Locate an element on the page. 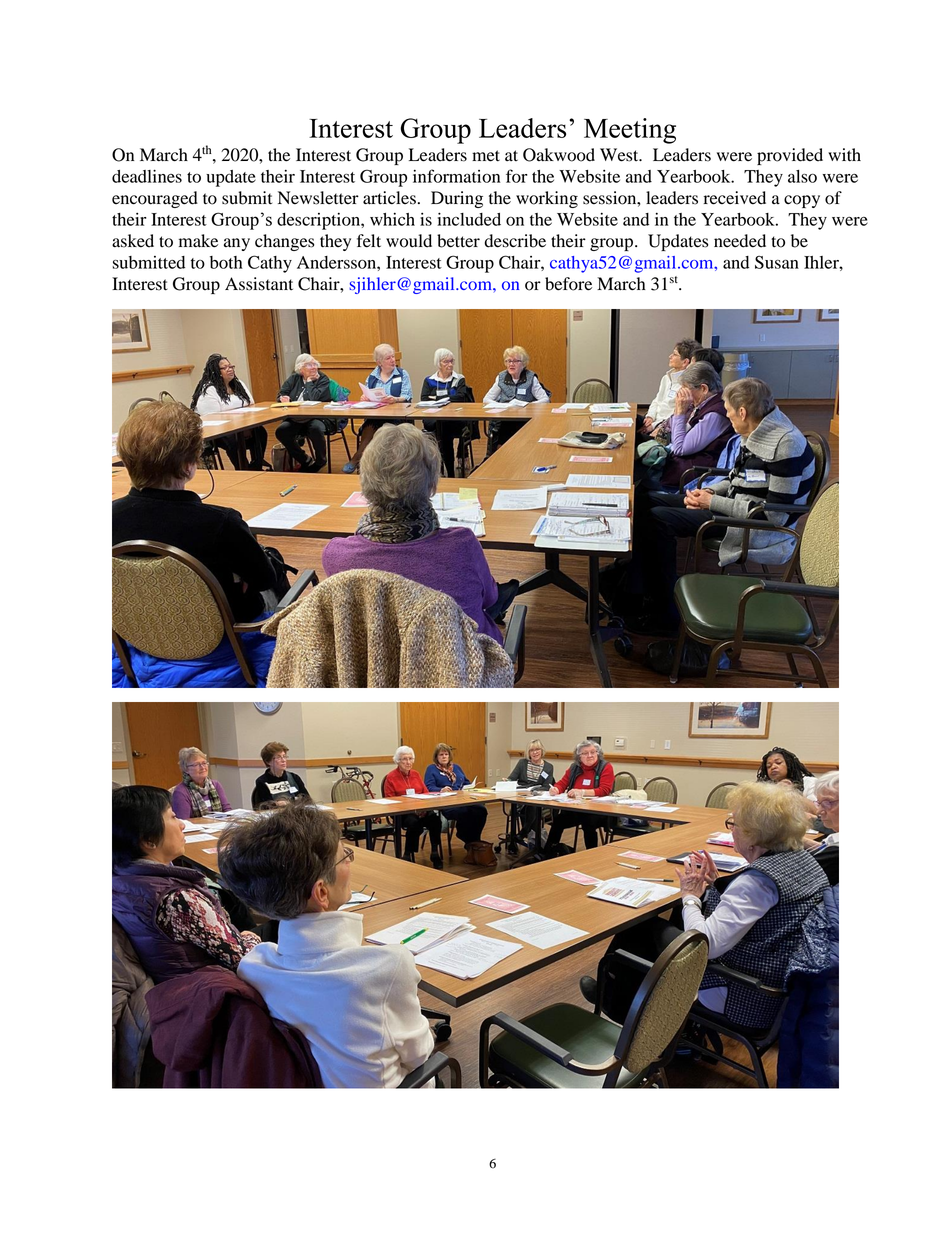  needed is located at coordinates (740, 241).
